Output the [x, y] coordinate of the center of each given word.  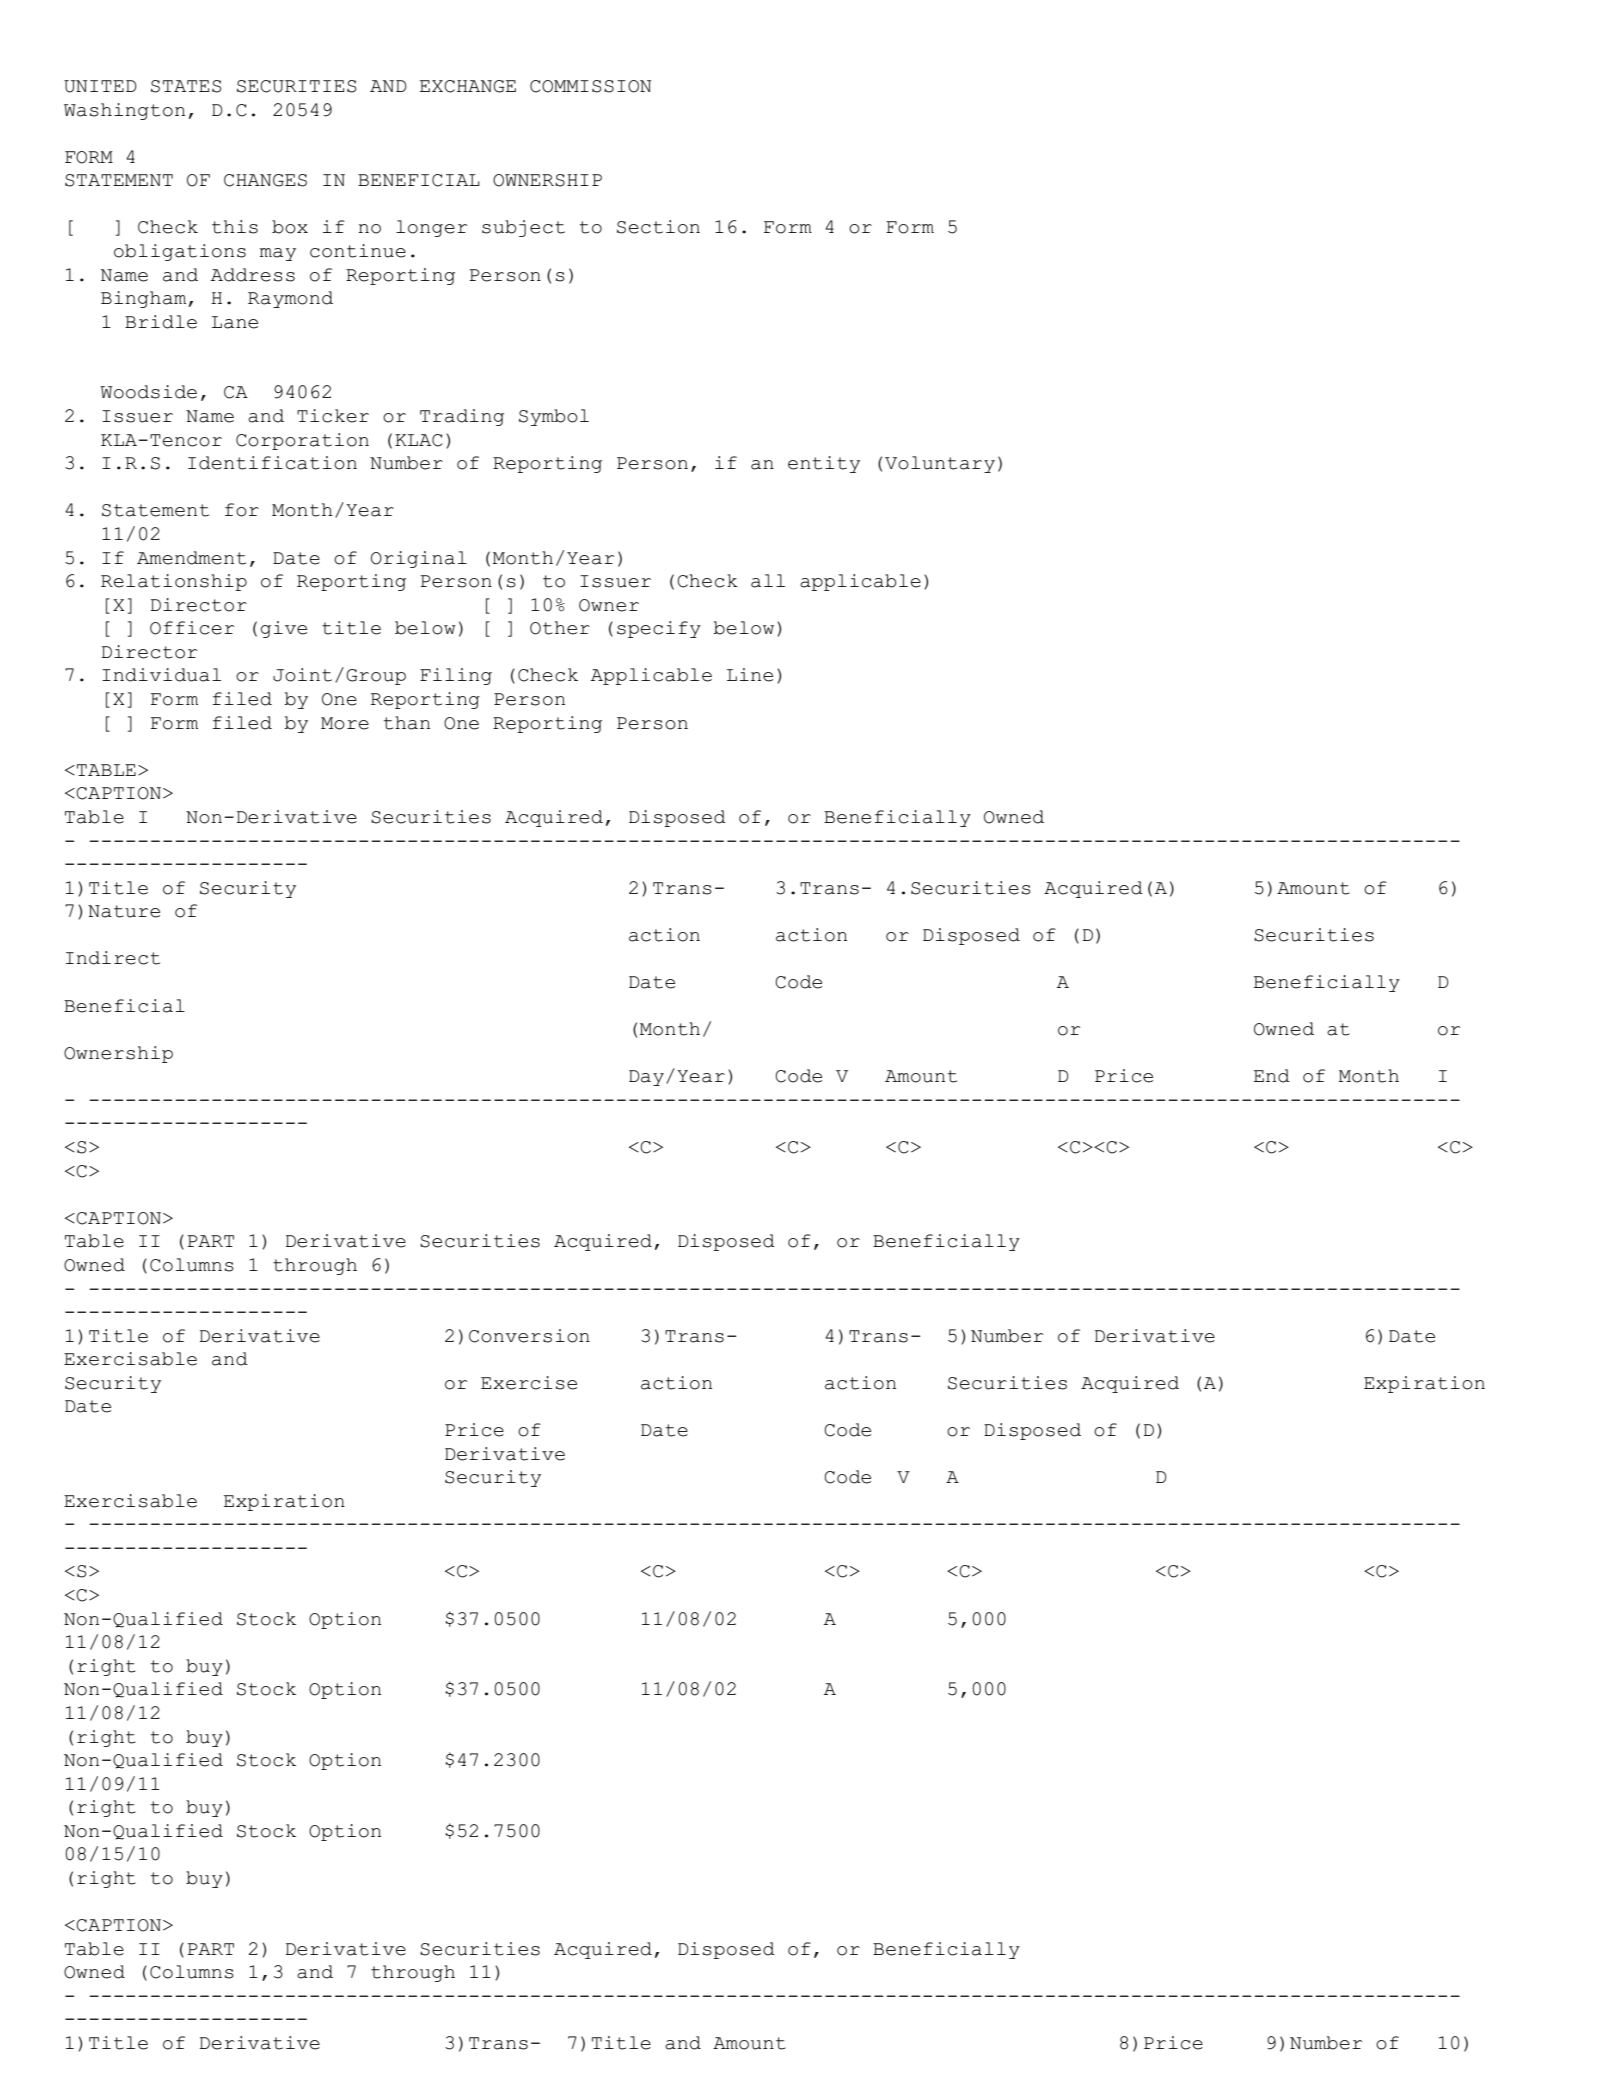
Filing [456, 676]
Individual [161, 675]
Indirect [113, 958]
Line [750, 675]
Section [658, 227]
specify [659, 629]
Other [560, 628]
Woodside [148, 392]
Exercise [529, 1383]
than [407, 723]
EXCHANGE [468, 86]
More [345, 723]
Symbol [554, 417]
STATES [186, 86]
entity [824, 464]
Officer [192, 628]
